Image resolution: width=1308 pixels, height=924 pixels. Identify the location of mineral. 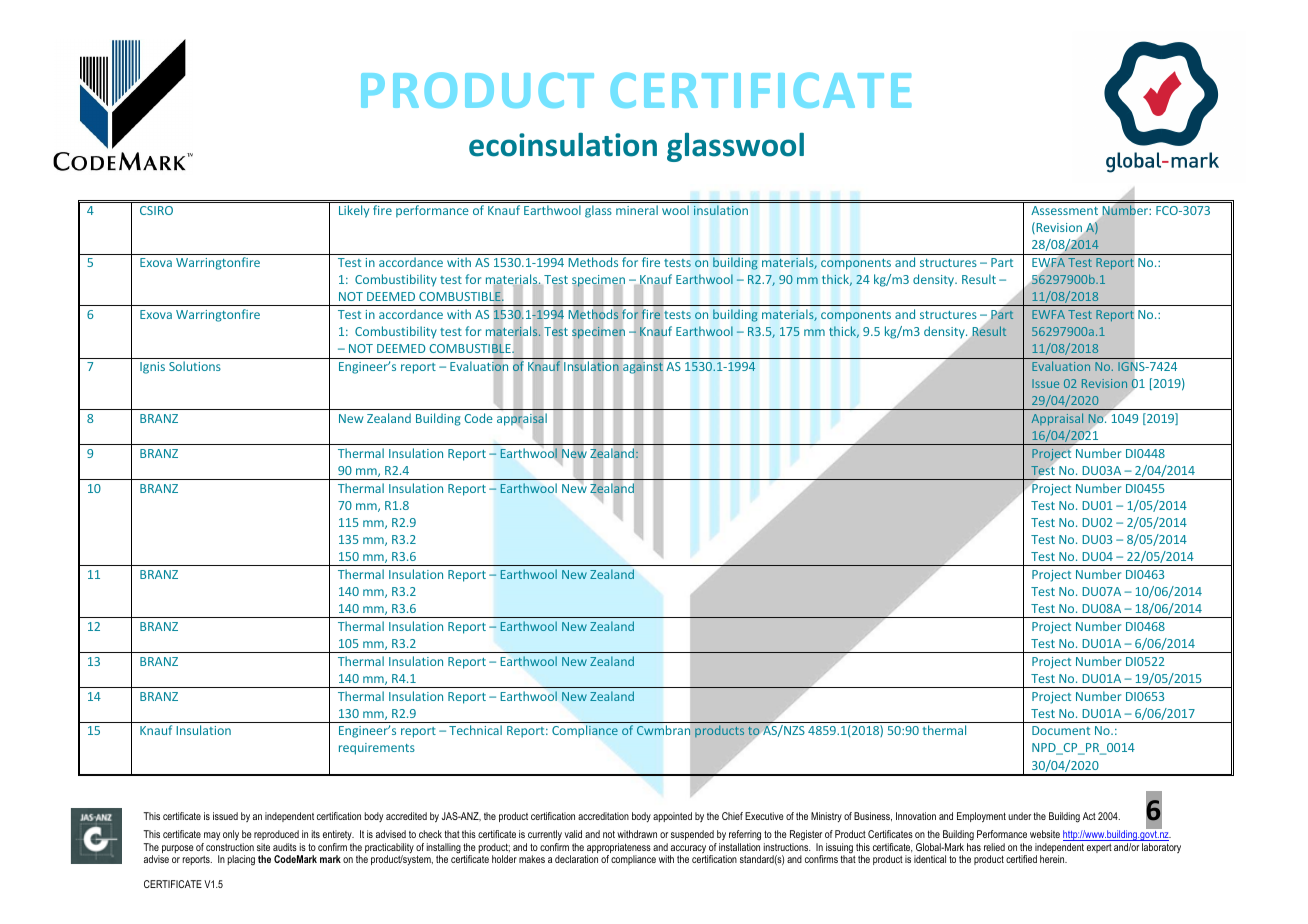
(637, 210).
